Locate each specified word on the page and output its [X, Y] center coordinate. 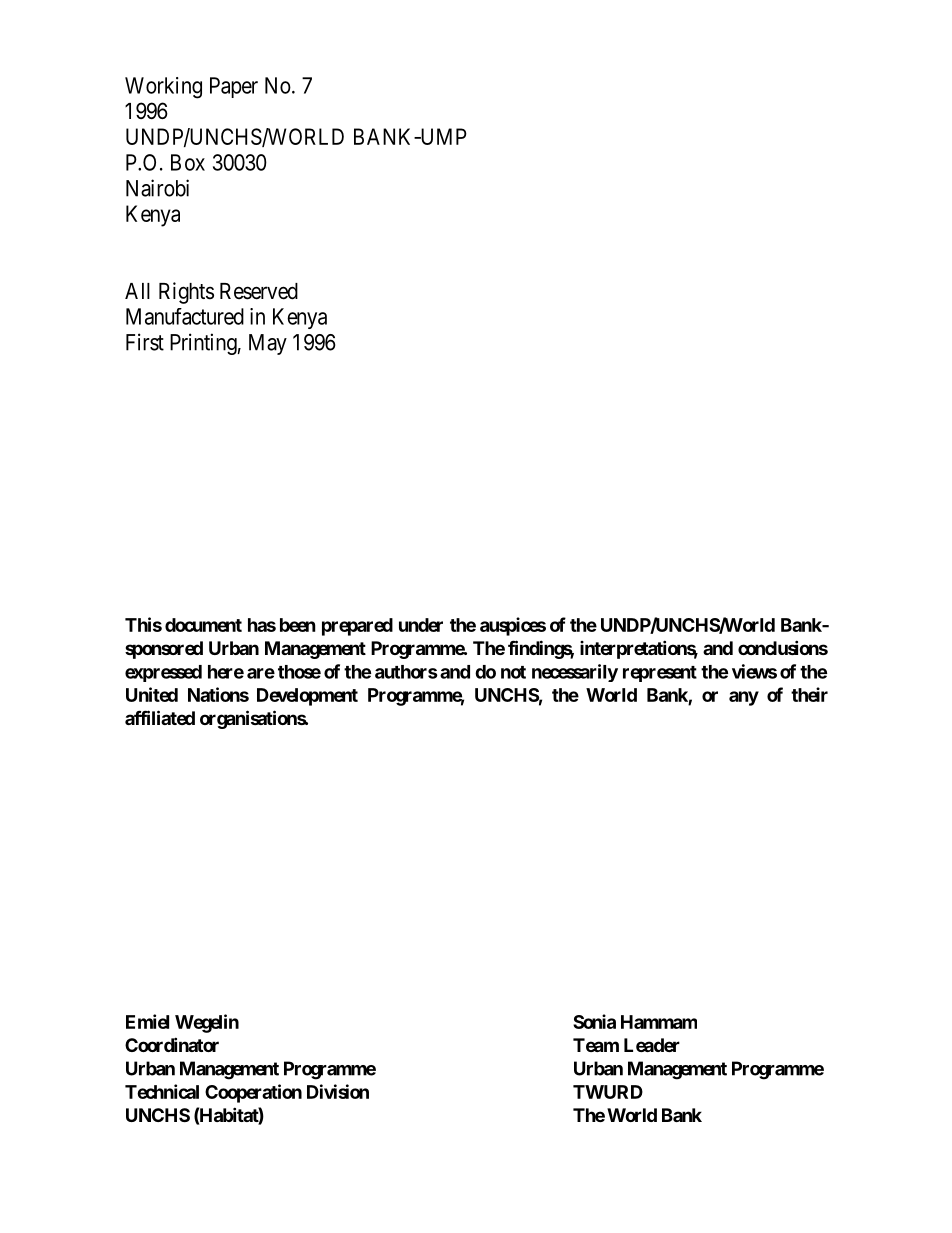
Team [596, 1045]
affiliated [160, 717]
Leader [652, 1045]
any [744, 698]
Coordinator [172, 1044]
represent [660, 674]
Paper [234, 87]
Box [188, 162]
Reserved [259, 291]
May [268, 344]
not [513, 672]
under [421, 625]
